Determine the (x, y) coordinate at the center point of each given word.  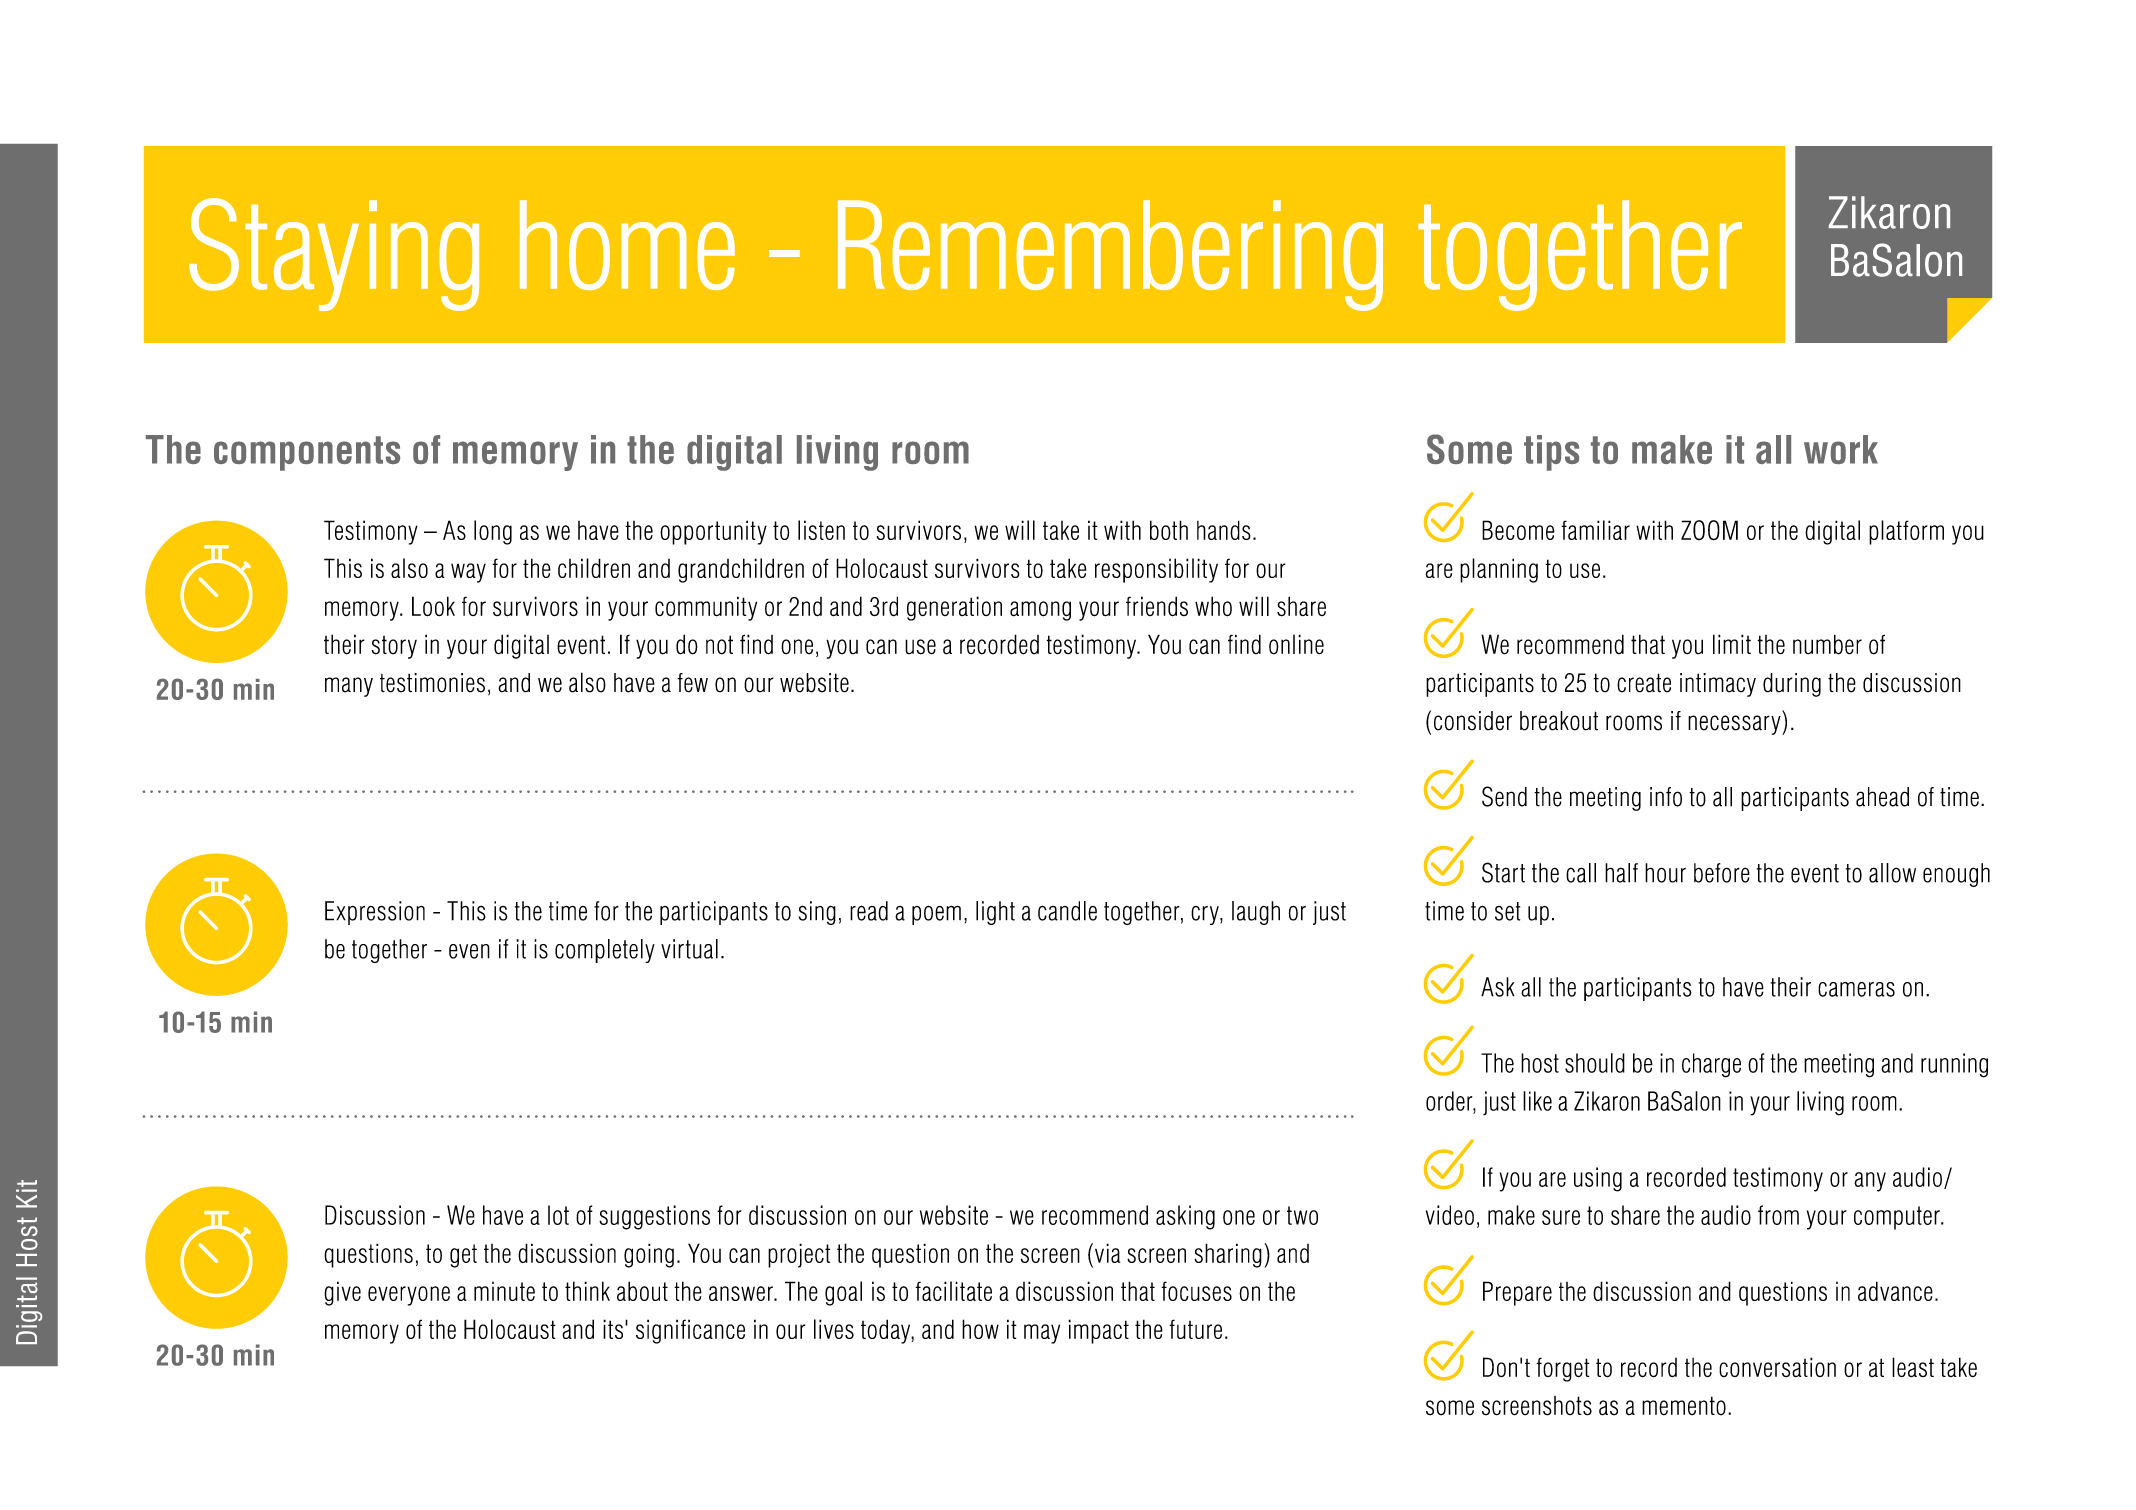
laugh (1256, 913)
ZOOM (1709, 530)
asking (1185, 1217)
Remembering (1110, 255)
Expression (375, 913)
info (1666, 797)
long (493, 532)
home (627, 245)
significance (690, 1331)
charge (1711, 1065)
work (1841, 449)
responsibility (1156, 570)
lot (558, 1215)
